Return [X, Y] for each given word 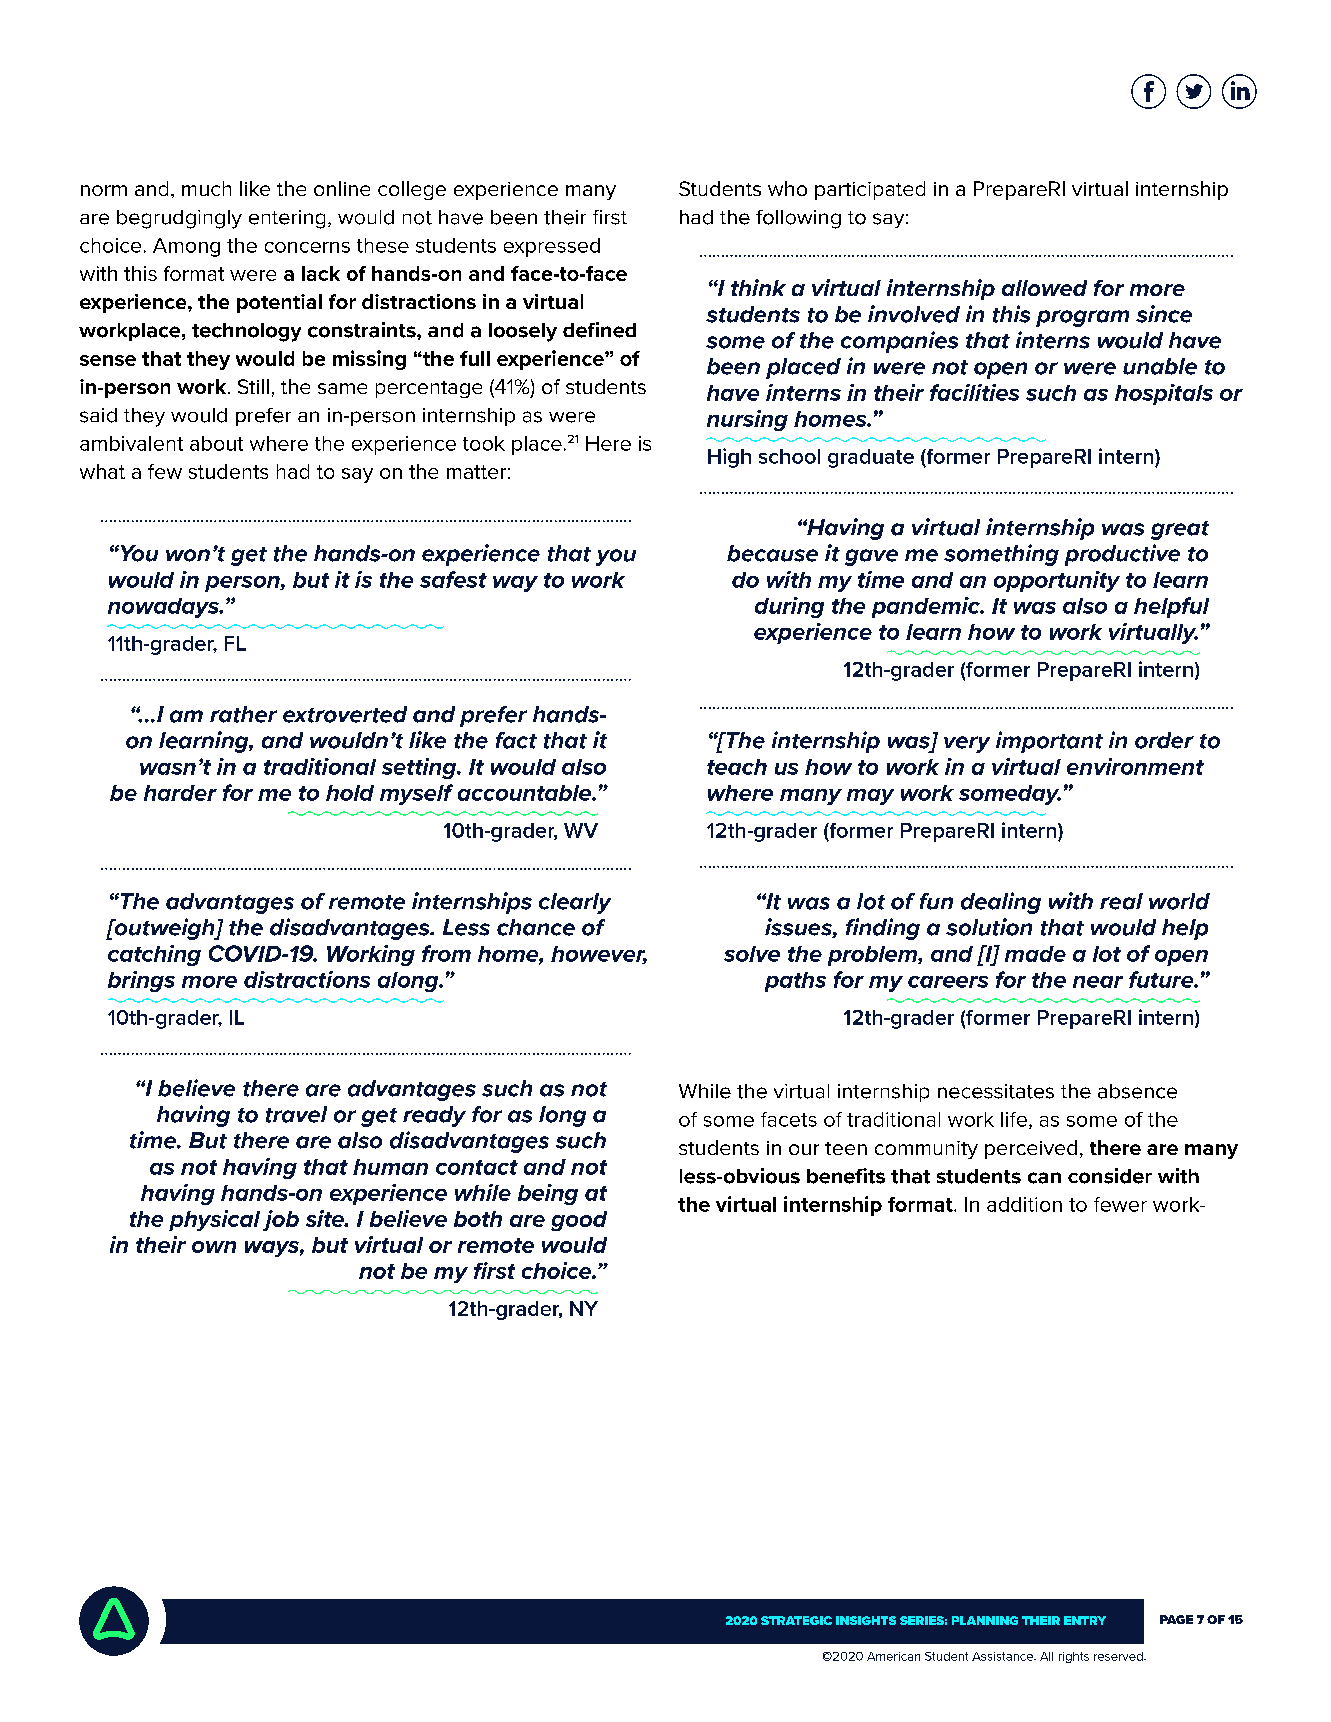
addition [1024, 1204]
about [216, 443]
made [1035, 954]
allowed [1044, 288]
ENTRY [1085, 1620]
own [214, 1247]
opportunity [1057, 581]
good [579, 1221]
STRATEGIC [796, 1620]
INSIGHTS [866, 1620]
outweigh [164, 929]
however [599, 955]
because [772, 553]
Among [186, 247]
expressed [552, 247]
